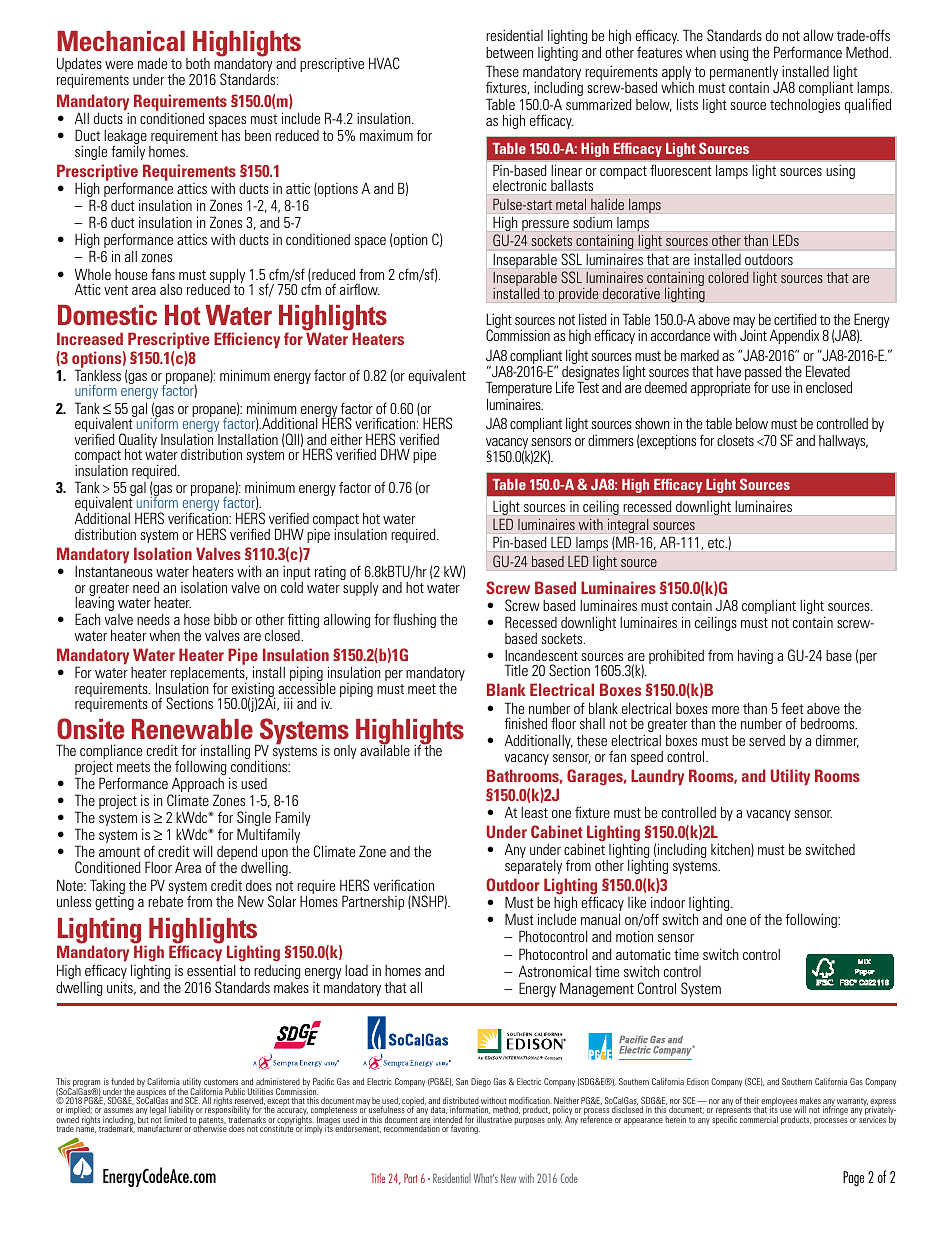 This screenshot has height=1233, width=952. Describe the element at coordinates (152, 63) in the screenshot. I see `made` at that location.
